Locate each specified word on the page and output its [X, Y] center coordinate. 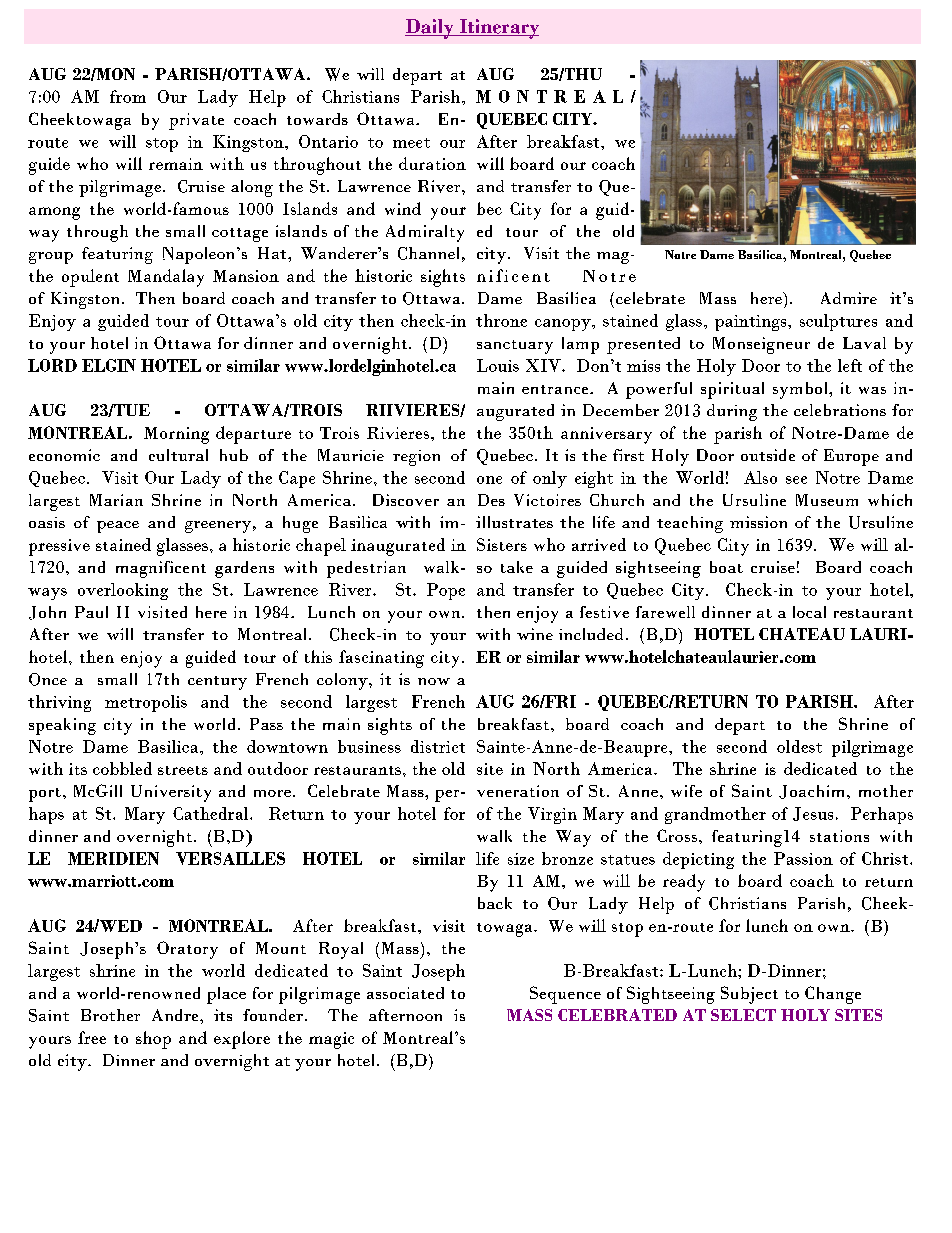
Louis [498, 365]
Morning [176, 435]
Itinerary [498, 29]
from [128, 96]
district [438, 746]
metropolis [146, 703]
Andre [176, 1015]
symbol [801, 390]
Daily [430, 29]
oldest [799, 746]
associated [405, 993]
